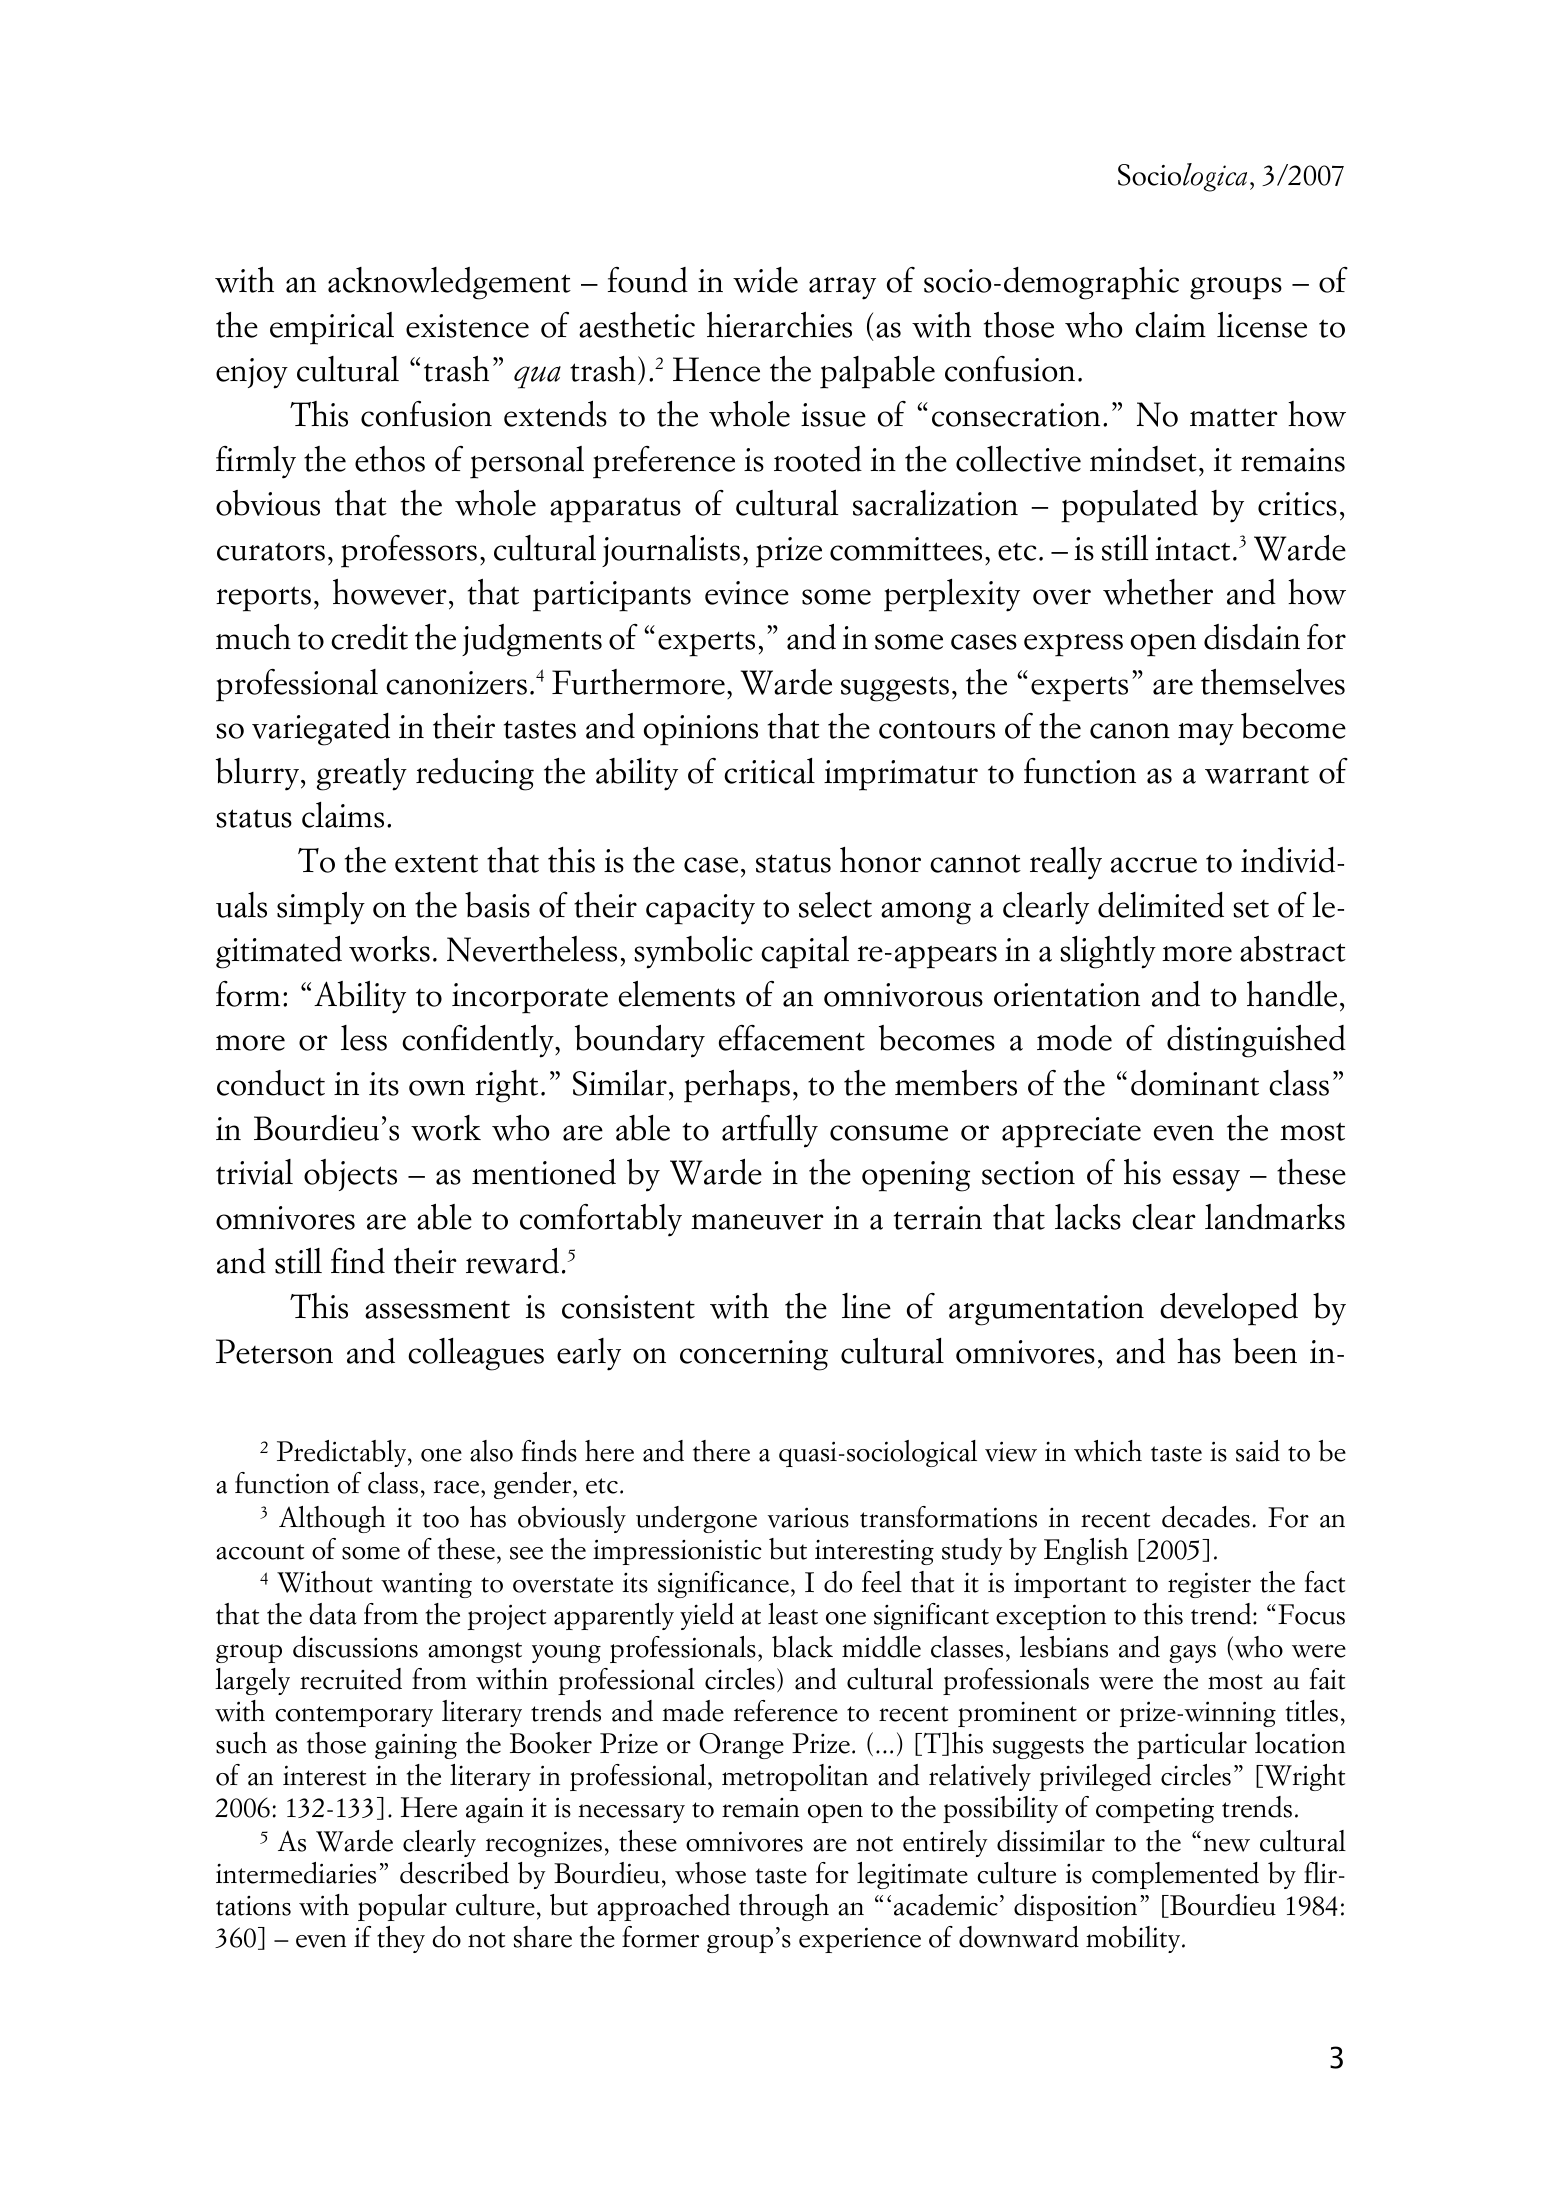  Describe the element at coordinates (1209, 1585) in the page. I see `register` at that location.
